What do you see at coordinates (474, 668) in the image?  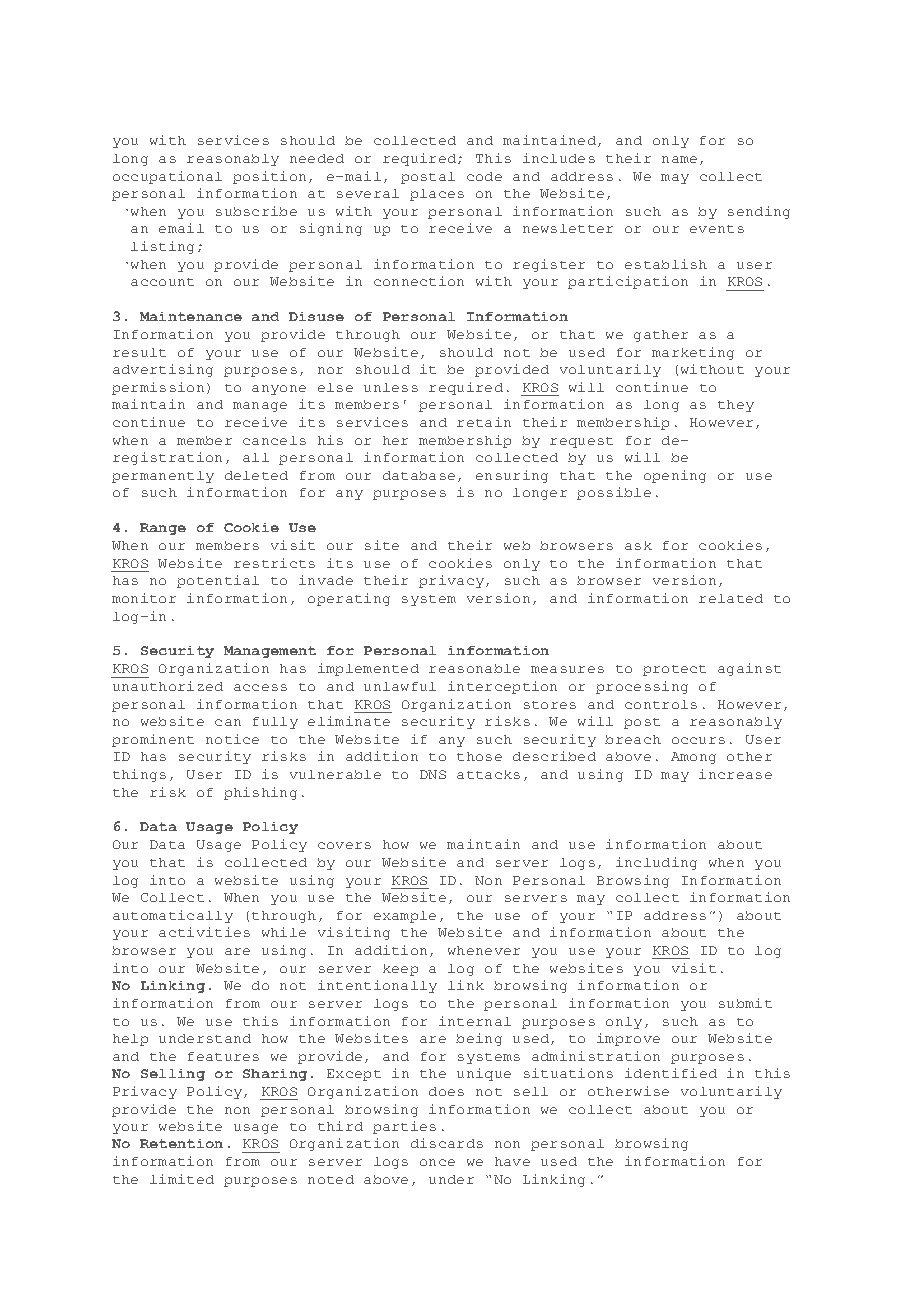 I see `reasonable` at bounding box center [474, 668].
